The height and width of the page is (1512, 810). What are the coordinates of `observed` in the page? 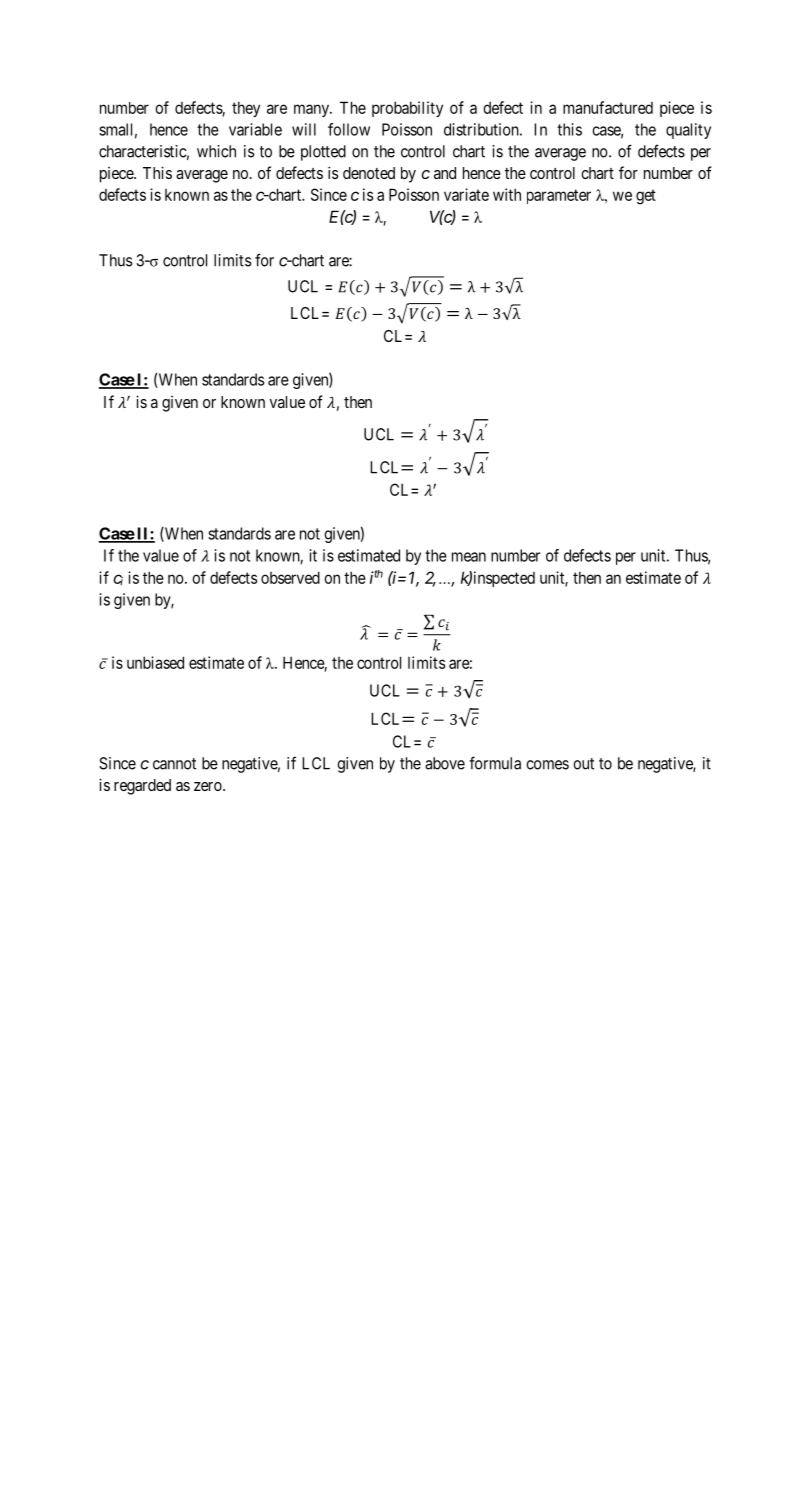 It's located at (290, 577).
